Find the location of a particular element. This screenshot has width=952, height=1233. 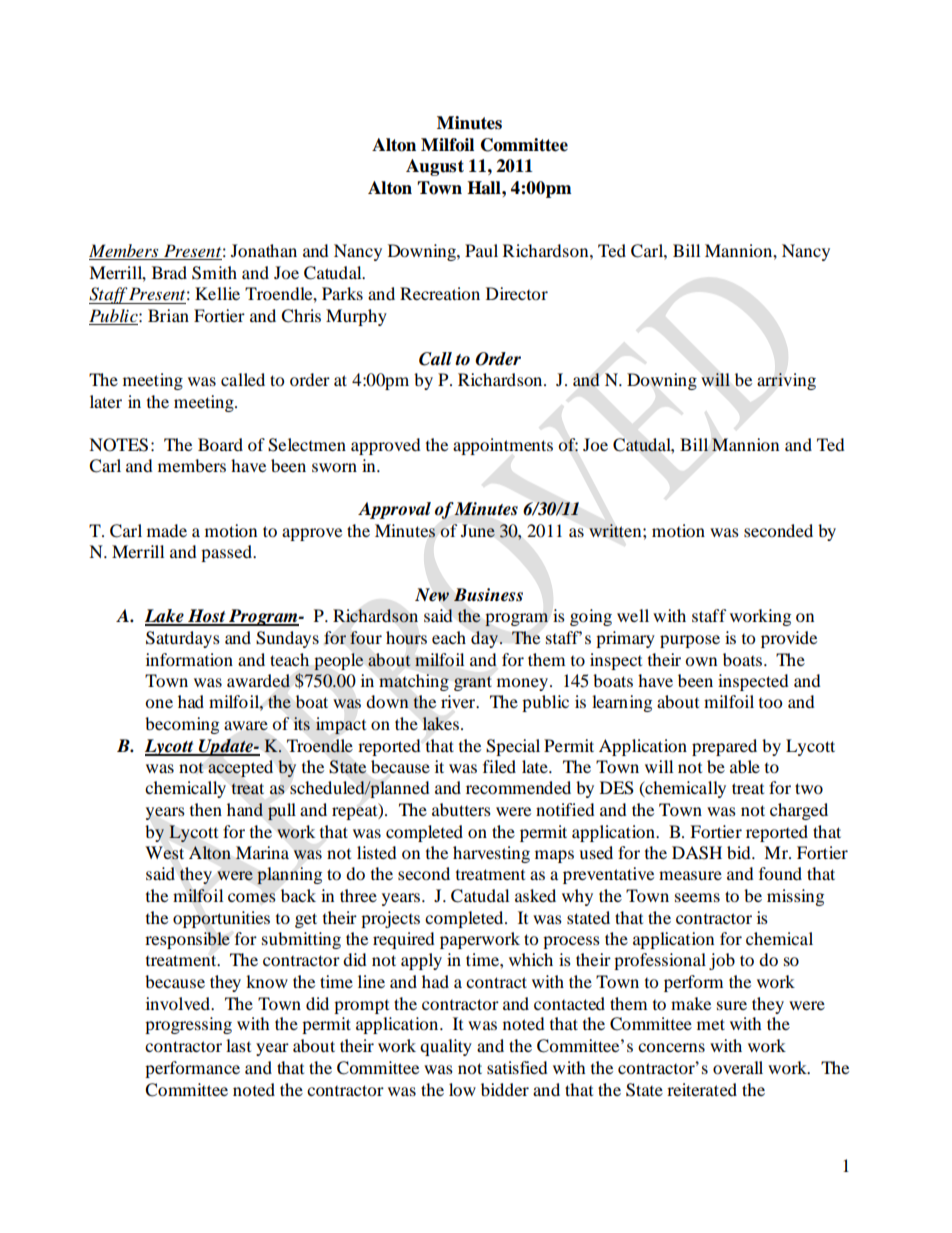

quality is located at coordinates (446, 1047).
